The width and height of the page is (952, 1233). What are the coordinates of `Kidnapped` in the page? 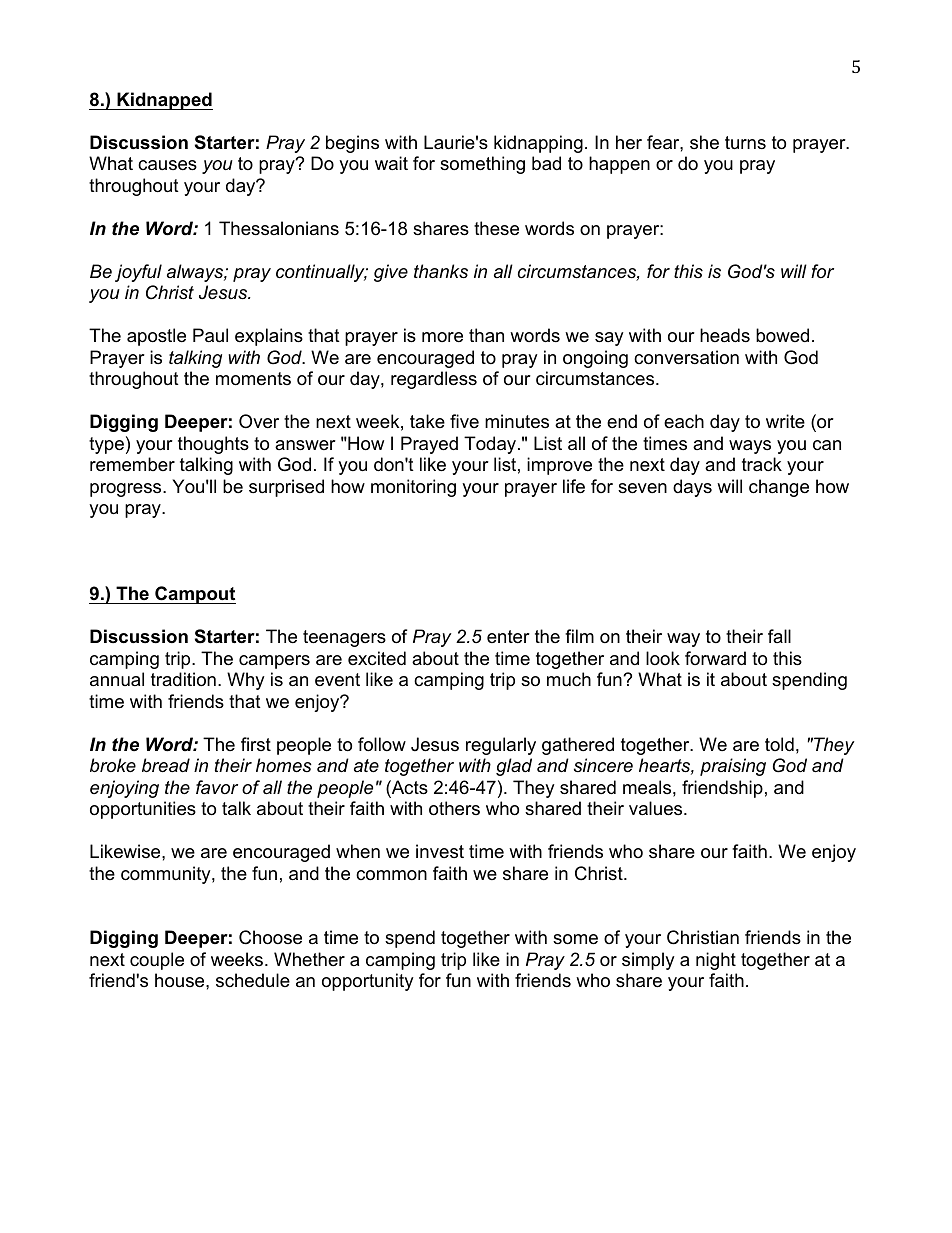 It's located at (164, 101).
